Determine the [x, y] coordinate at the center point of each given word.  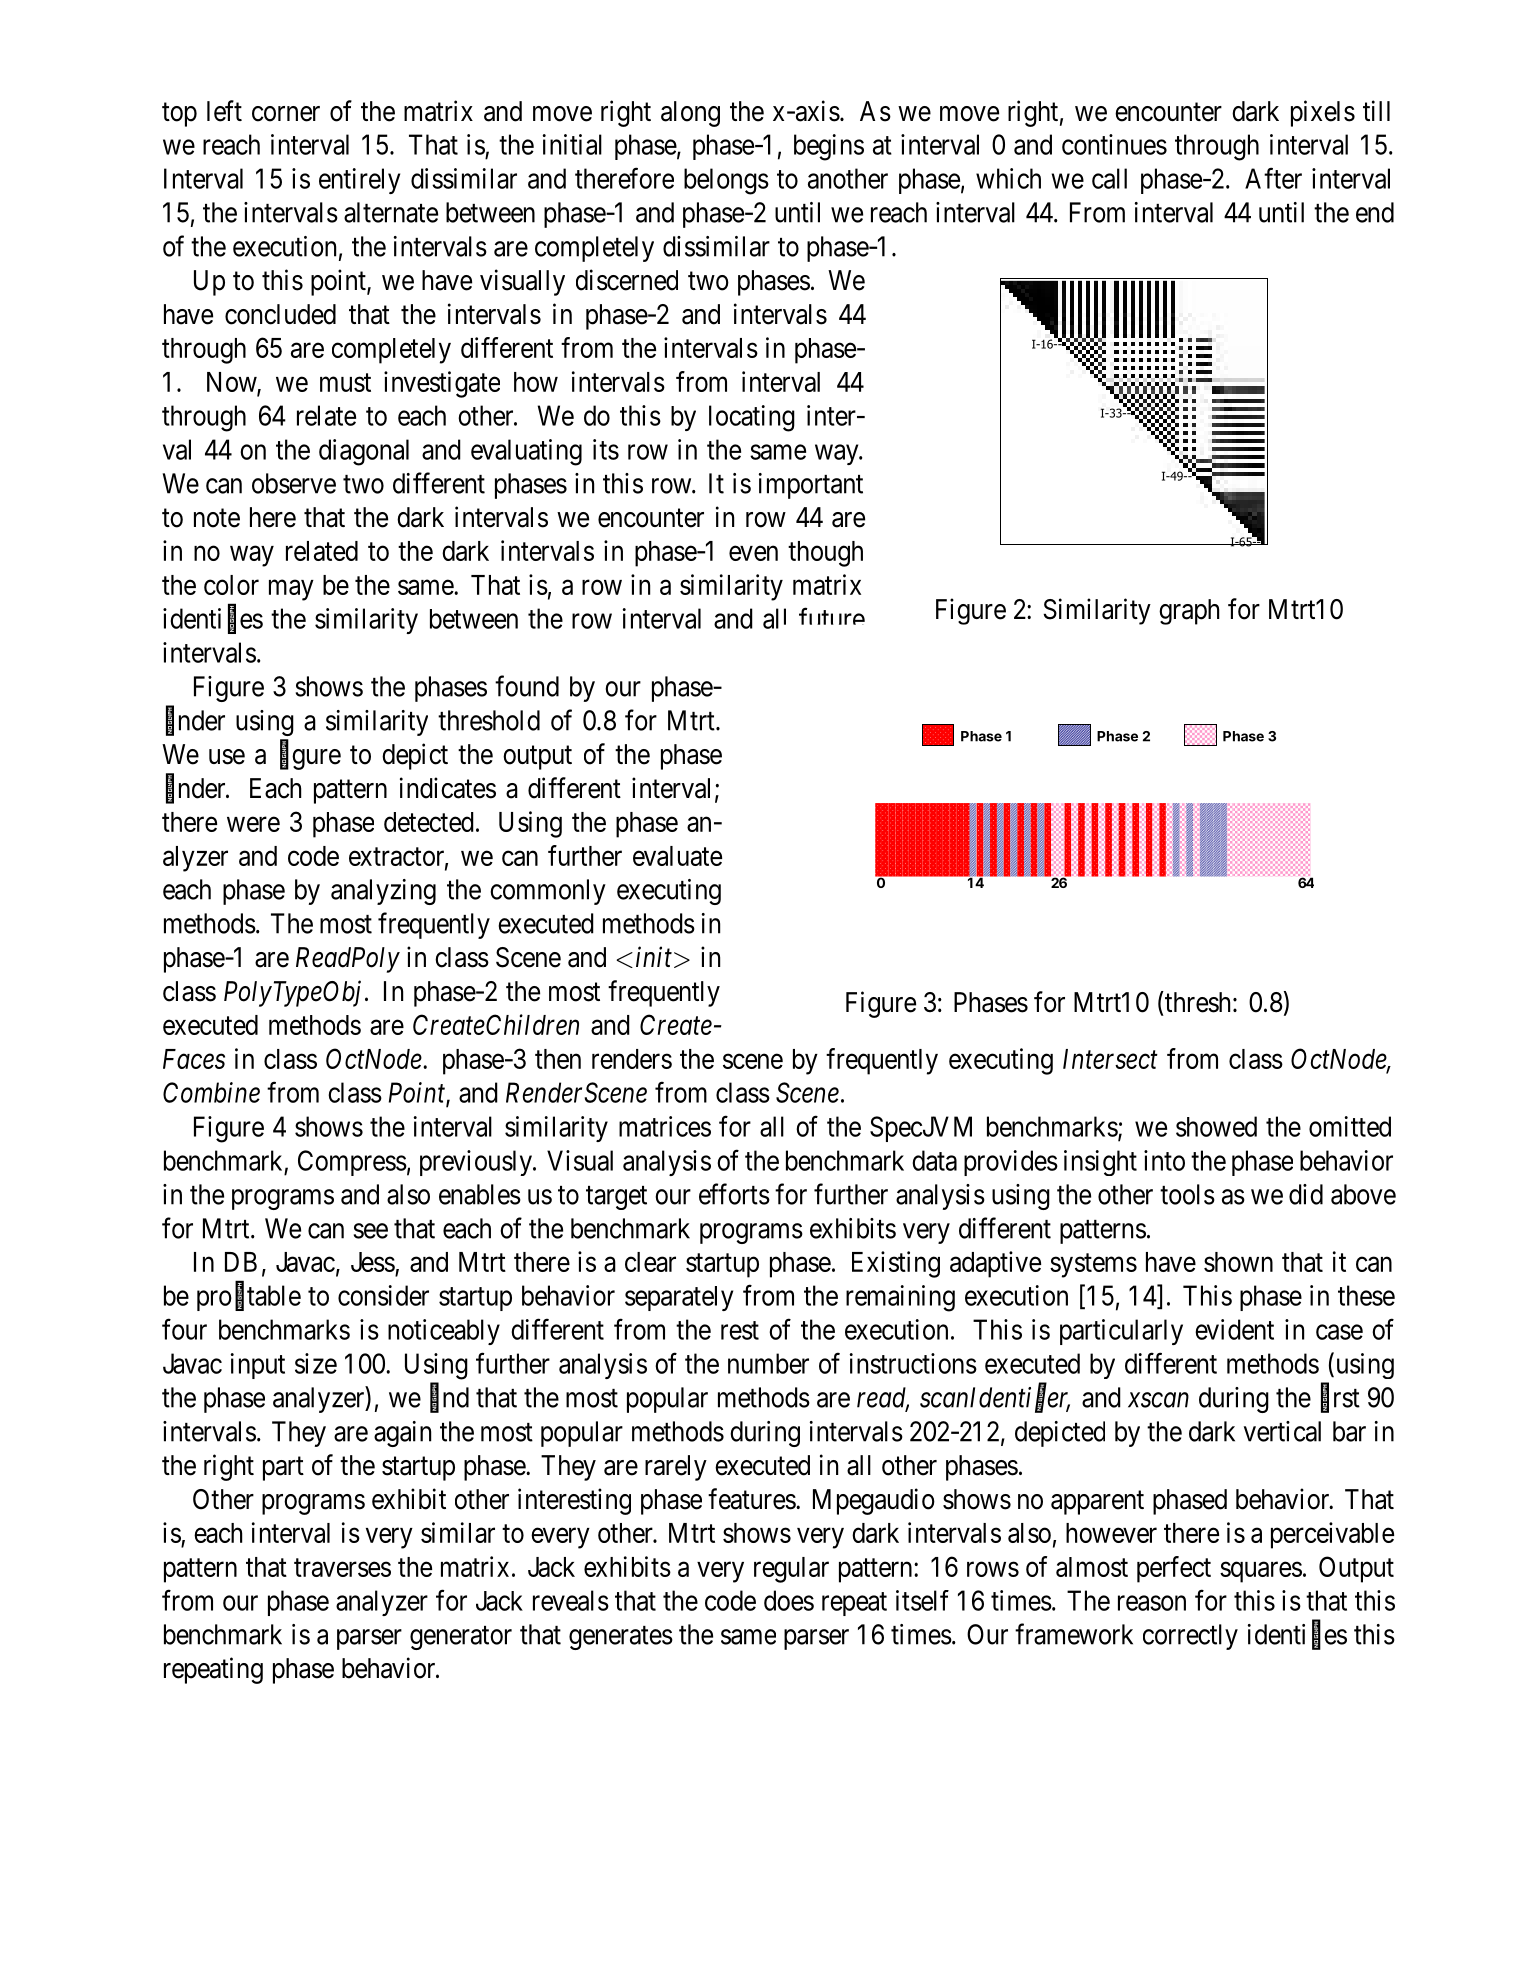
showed [1216, 1126]
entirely [359, 181]
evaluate [677, 856]
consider [383, 1295]
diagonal [364, 452]
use [227, 757]
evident [1234, 1329]
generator [461, 1638]
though [825, 554]
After [1273, 178]
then [558, 1059]
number [768, 1363]
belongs [726, 181]
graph [1189, 612]
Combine [211, 1092]
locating [752, 418]
